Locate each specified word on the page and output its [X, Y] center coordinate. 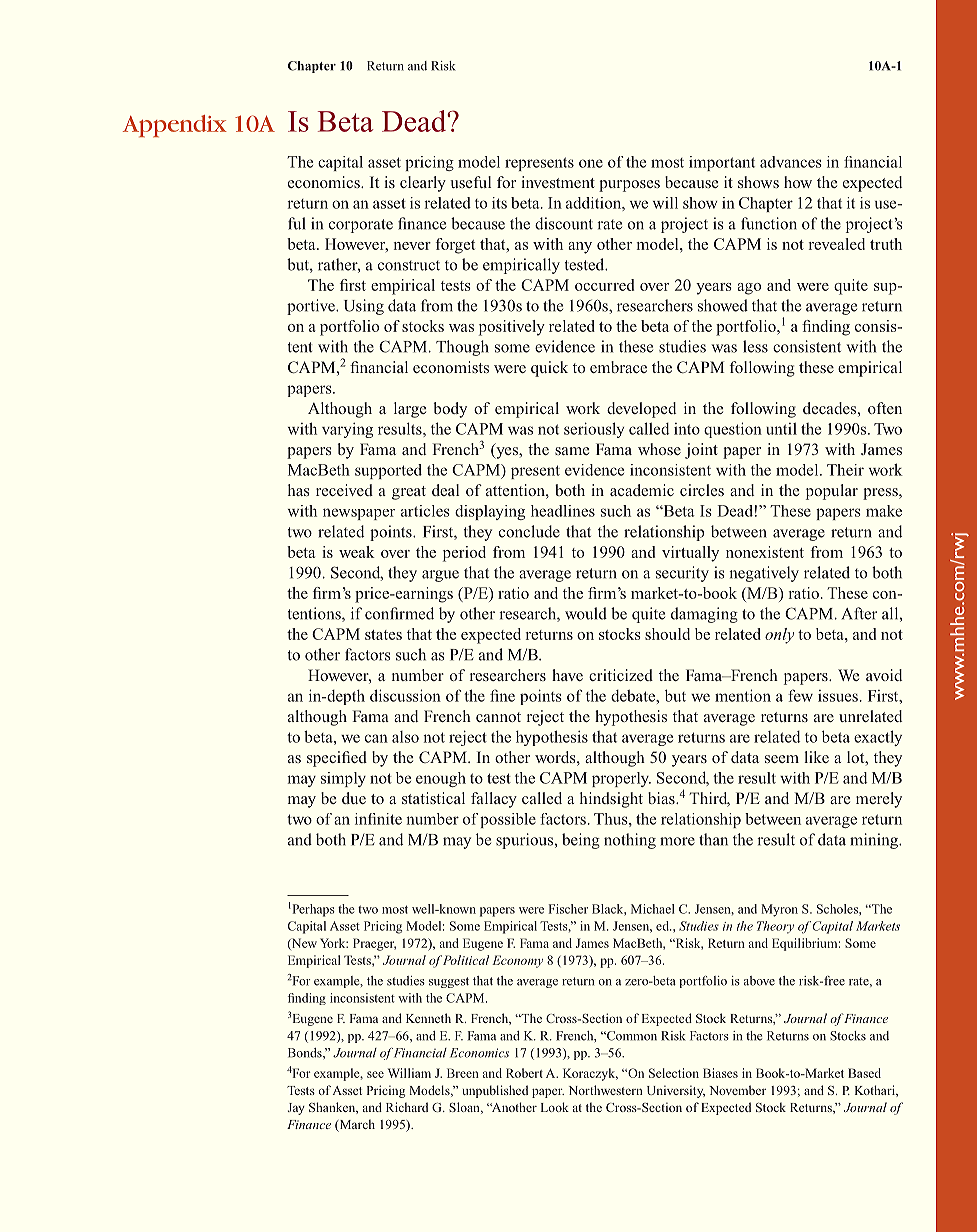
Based [864, 1073]
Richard [407, 1107]
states [383, 635]
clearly [423, 184]
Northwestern [606, 1090]
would [586, 613]
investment [558, 182]
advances [791, 162]
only [779, 636]
